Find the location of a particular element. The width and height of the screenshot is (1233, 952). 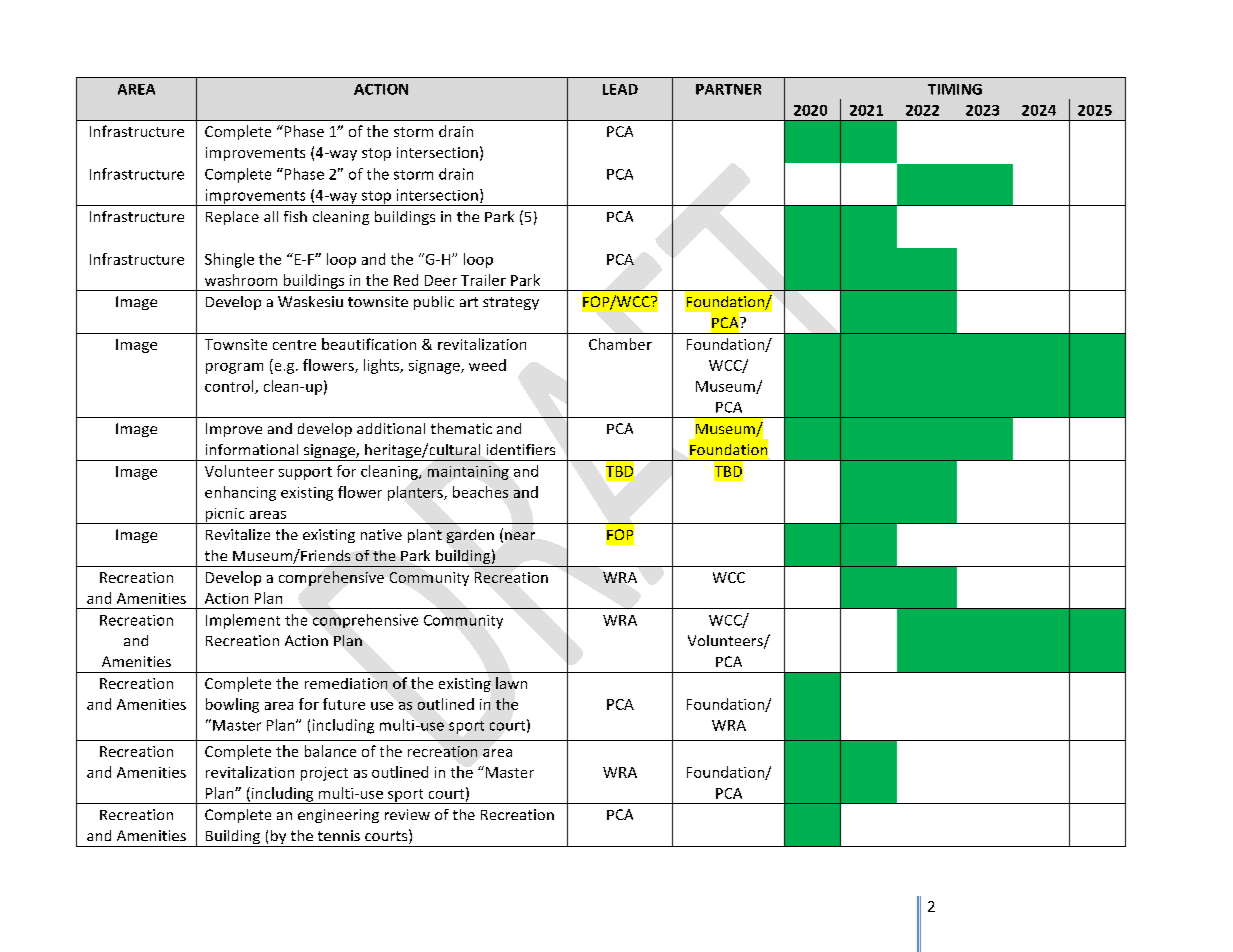

engineering is located at coordinates (338, 816).
